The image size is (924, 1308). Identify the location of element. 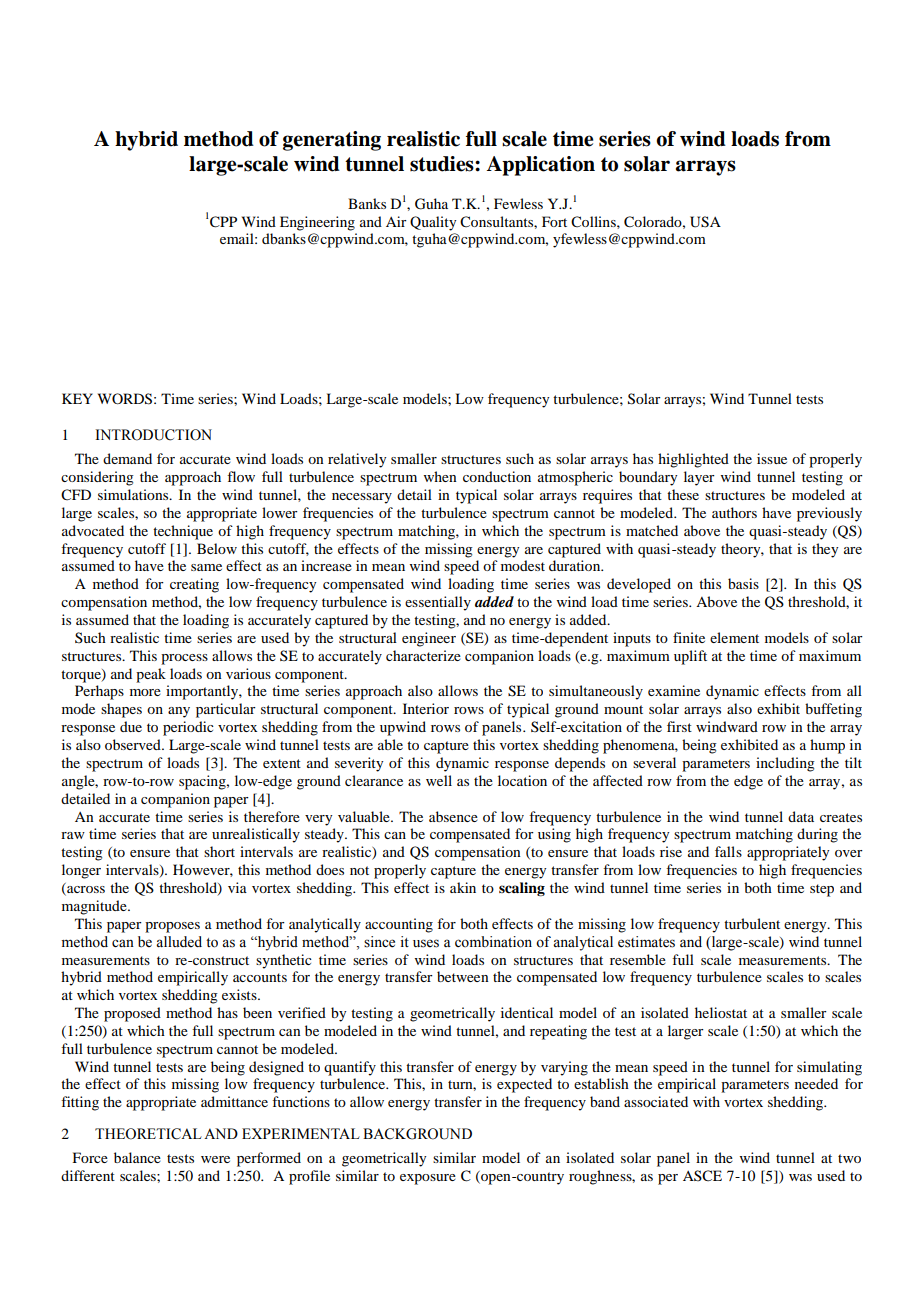
(734, 637).
